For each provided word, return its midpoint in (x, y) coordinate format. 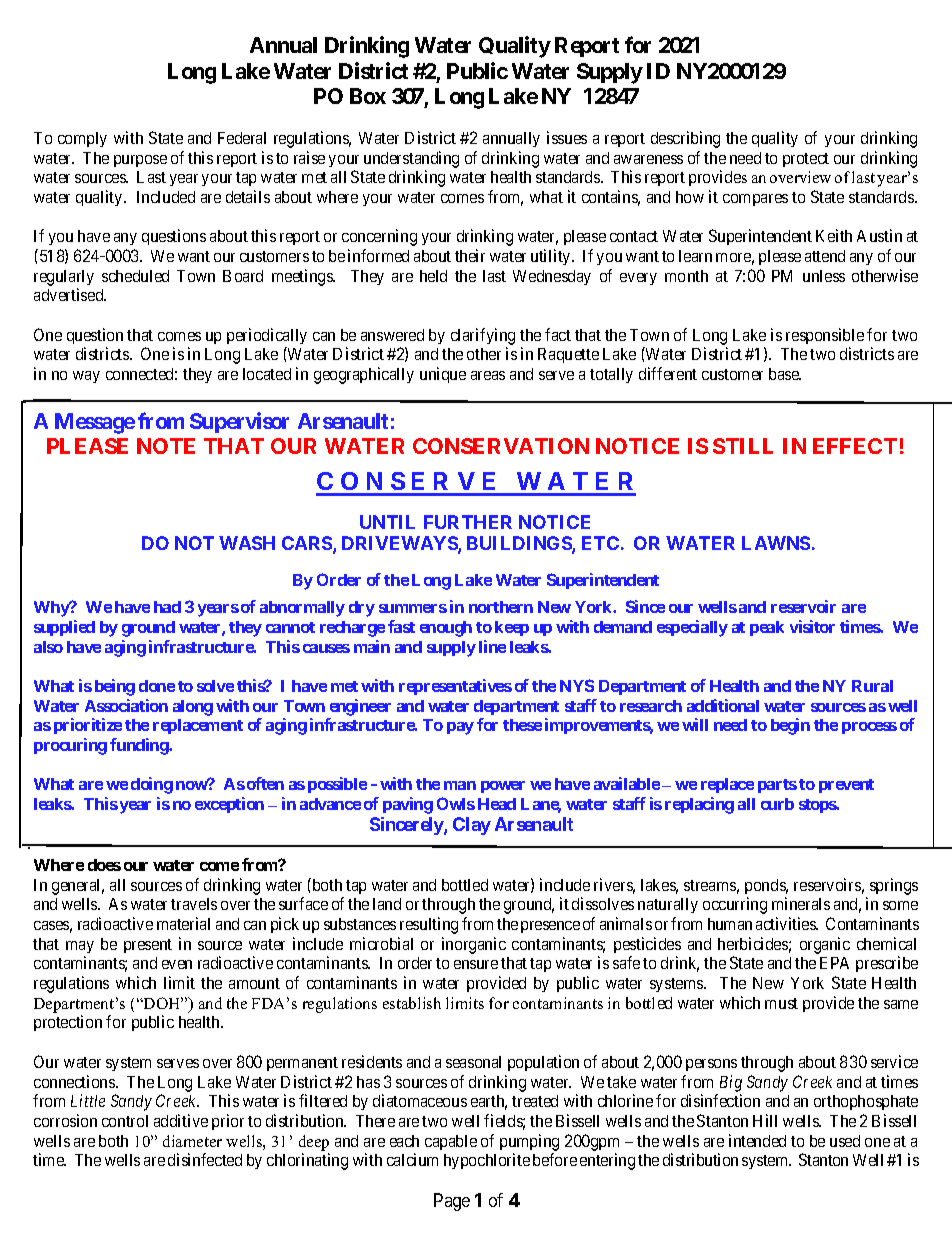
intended (757, 1140)
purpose (140, 161)
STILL (743, 446)
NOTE (166, 446)
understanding (411, 159)
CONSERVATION (501, 446)
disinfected (205, 1159)
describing (685, 139)
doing (152, 785)
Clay (472, 826)
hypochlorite (487, 1161)
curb (777, 804)
